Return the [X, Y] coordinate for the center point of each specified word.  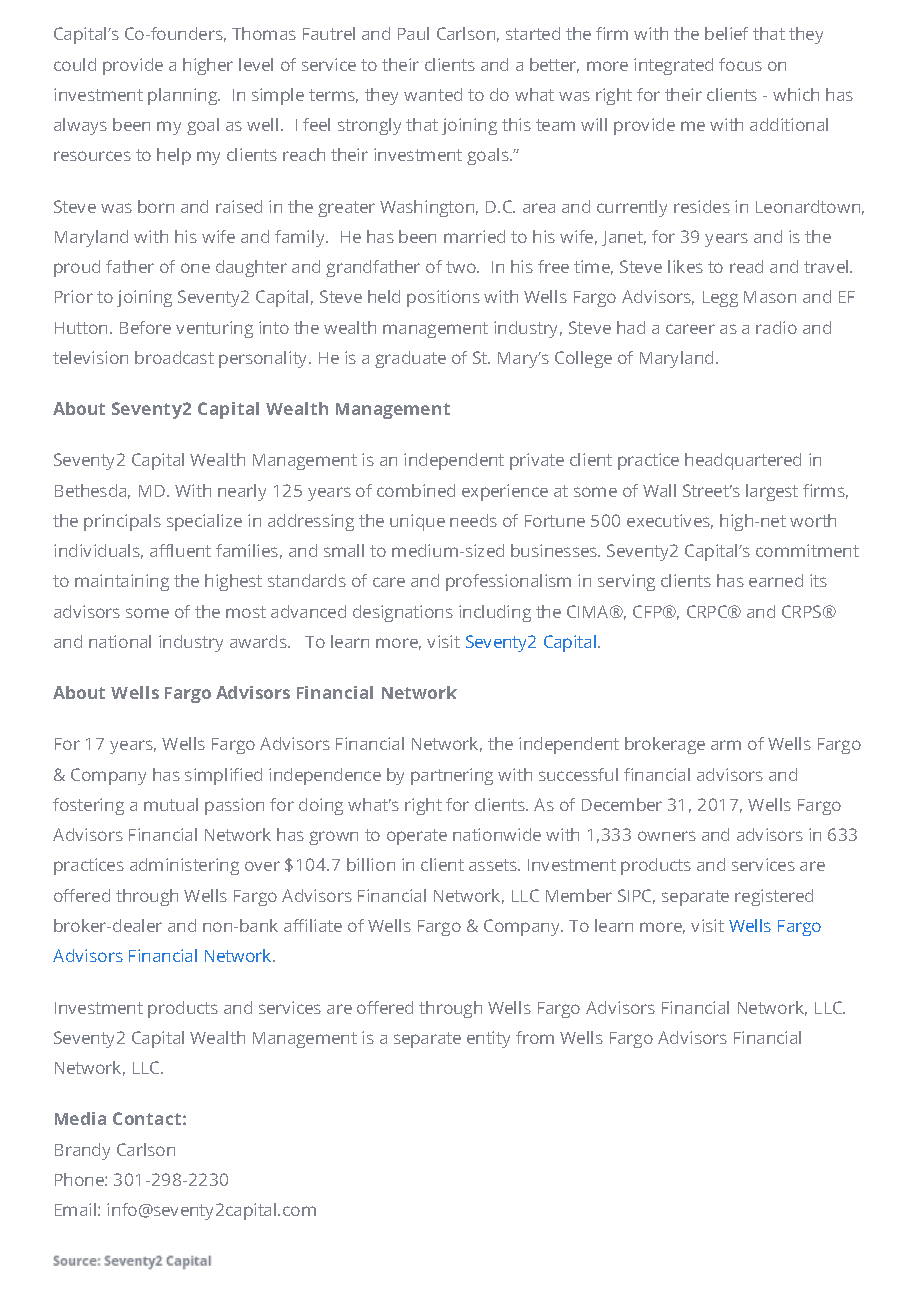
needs [473, 520]
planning [184, 96]
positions [443, 298]
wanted [433, 94]
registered [774, 897]
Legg [720, 299]
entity [488, 1039]
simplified [223, 776]
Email [75, 1209]
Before [145, 327]
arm [726, 745]
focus [740, 64]
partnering [452, 776]
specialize [204, 522]
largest [772, 492]
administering [184, 866]
